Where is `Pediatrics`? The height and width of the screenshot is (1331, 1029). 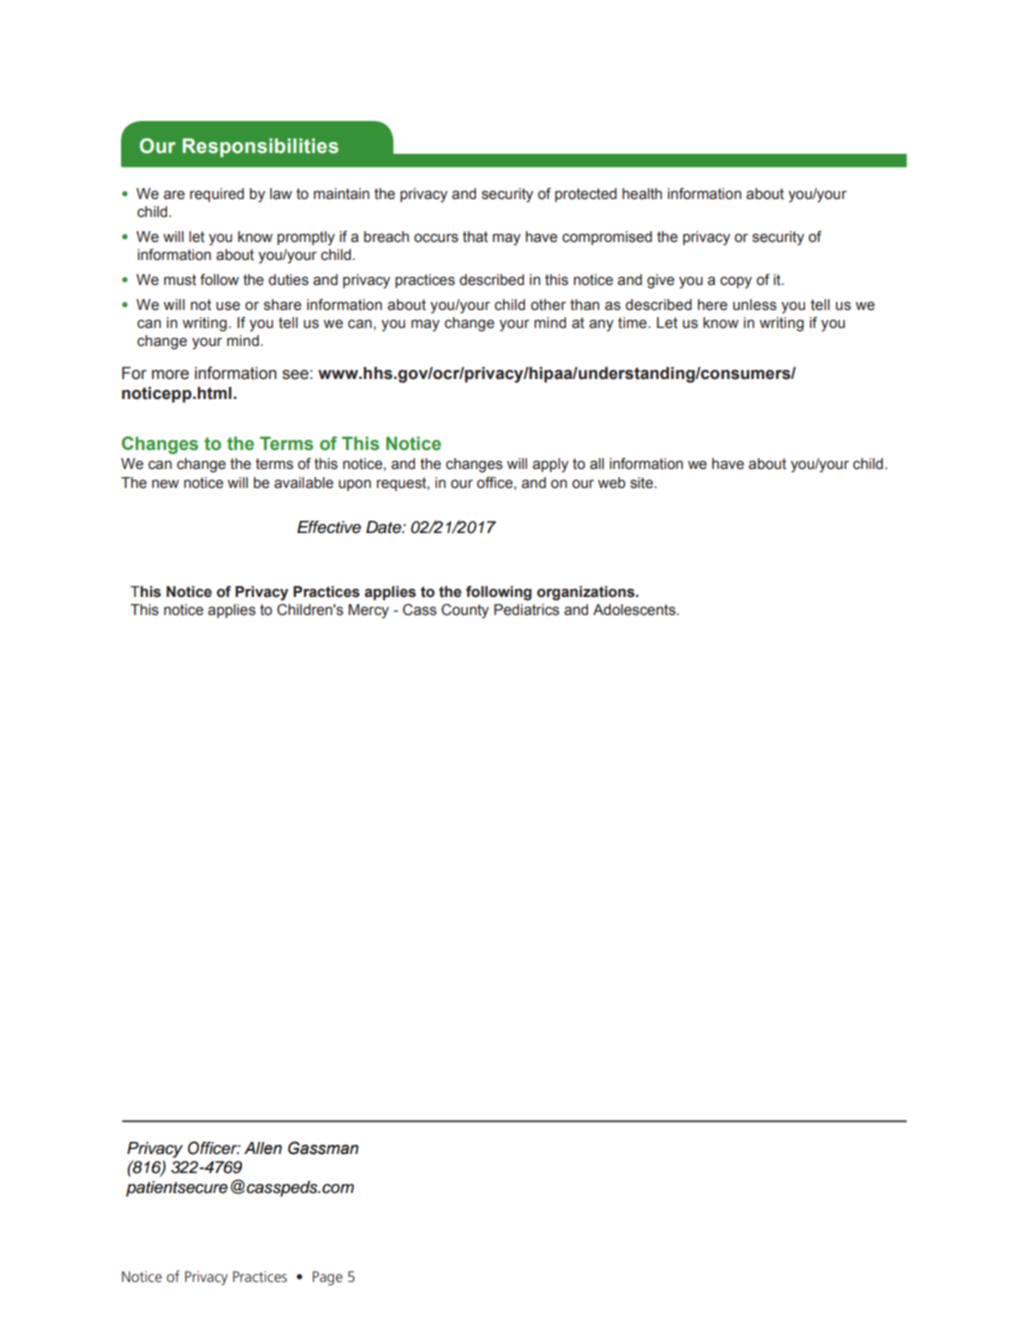 Pediatrics is located at coordinates (526, 610).
